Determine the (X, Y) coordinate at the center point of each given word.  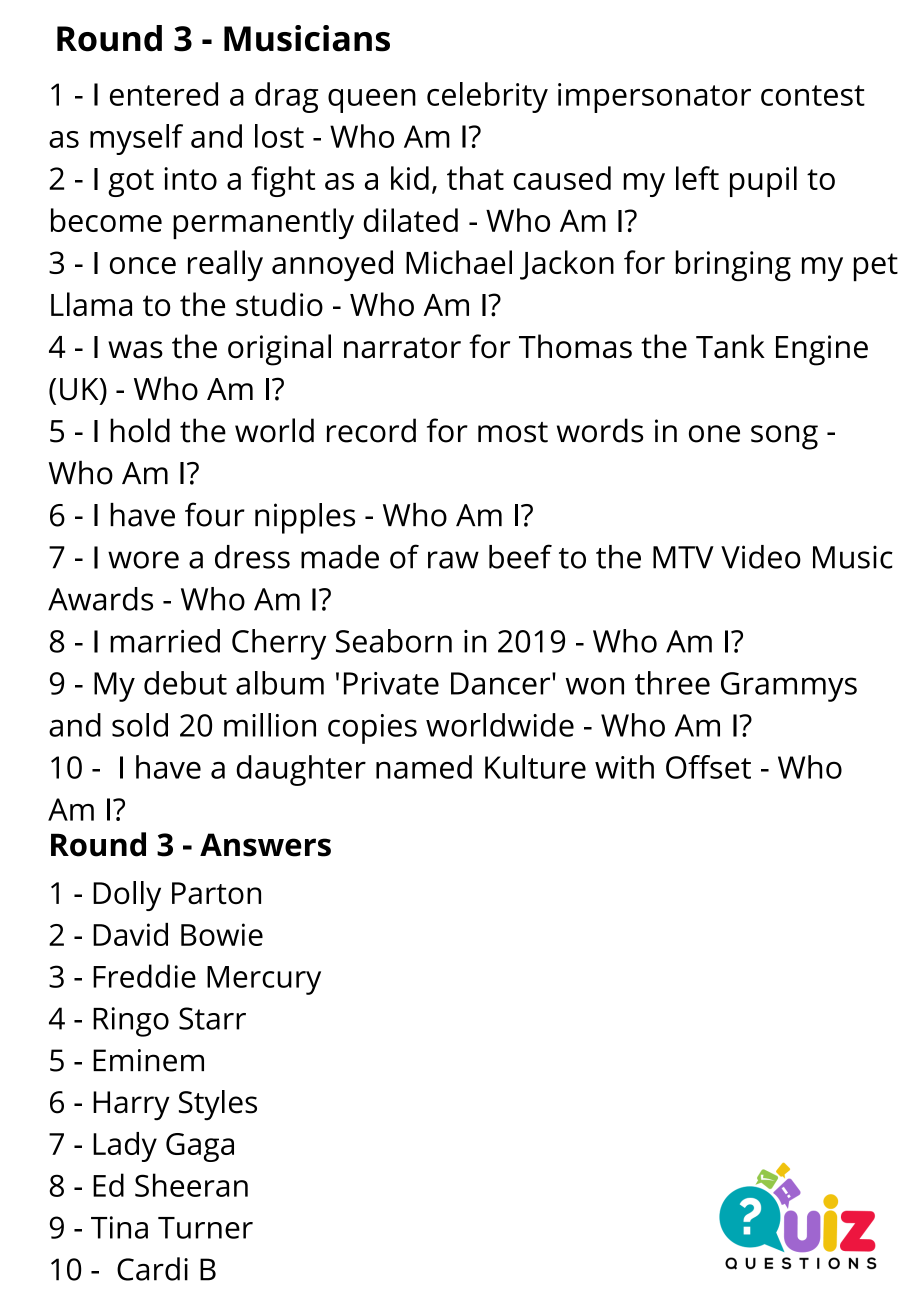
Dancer (502, 683)
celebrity (487, 97)
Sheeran (191, 1185)
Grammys (789, 687)
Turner (205, 1228)
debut (185, 683)
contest (813, 95)
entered (164, 94)
